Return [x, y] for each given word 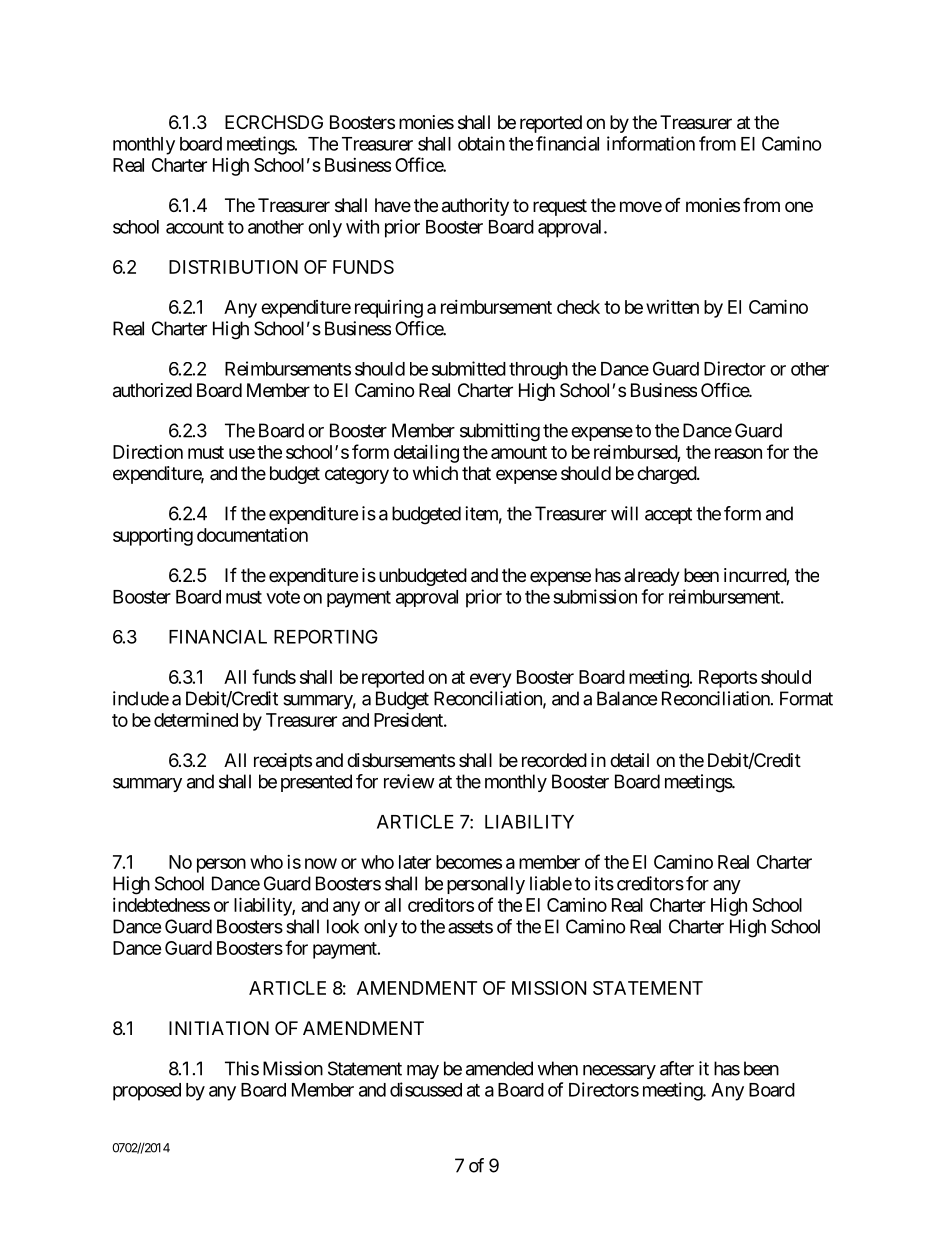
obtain [481, 143]
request [560, 207]
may [423, 1072]
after [677, 1068]
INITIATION [219, 1028]
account [195, 227]
